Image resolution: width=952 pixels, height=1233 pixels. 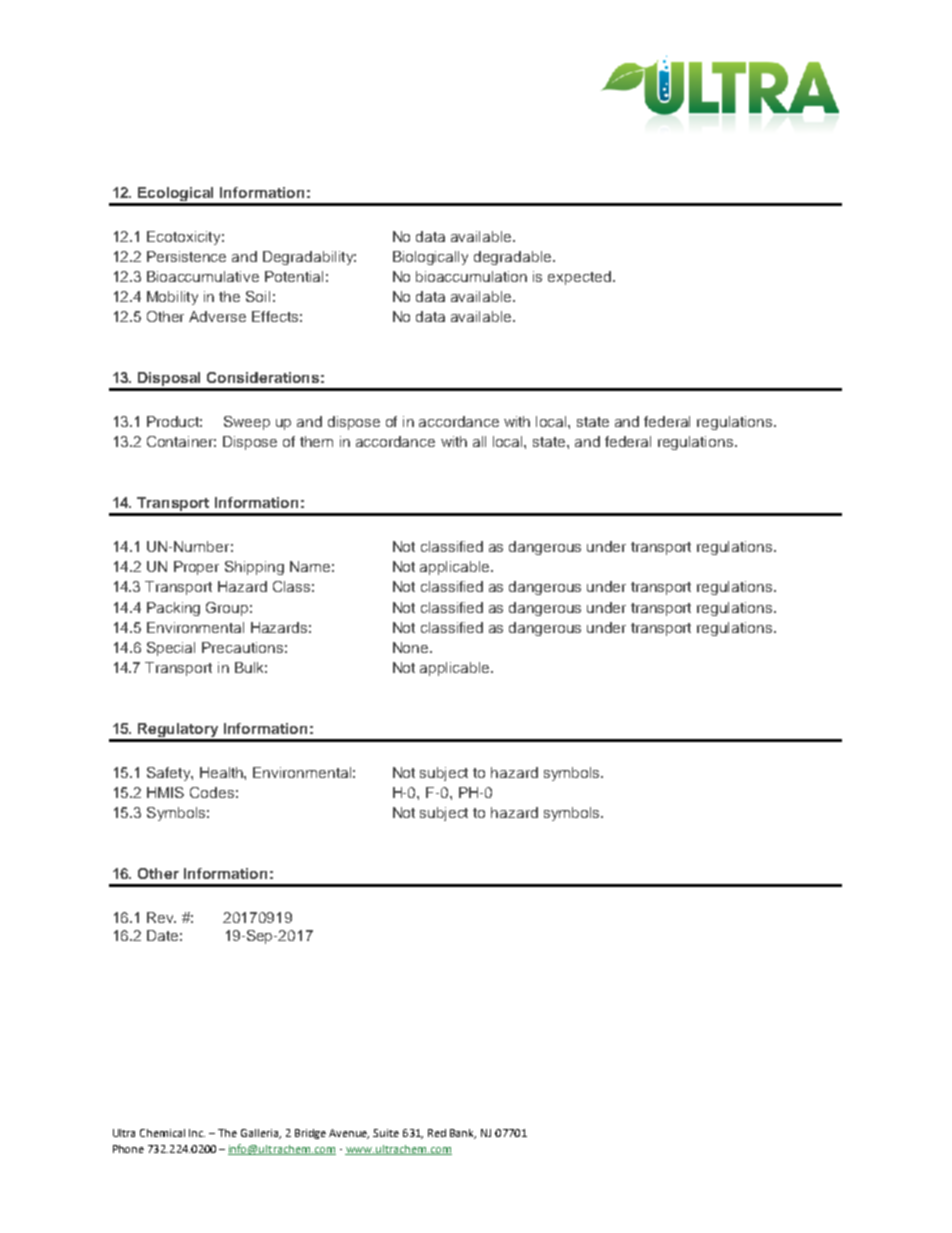 I want to click on Special, so click(x=171, y=649).
